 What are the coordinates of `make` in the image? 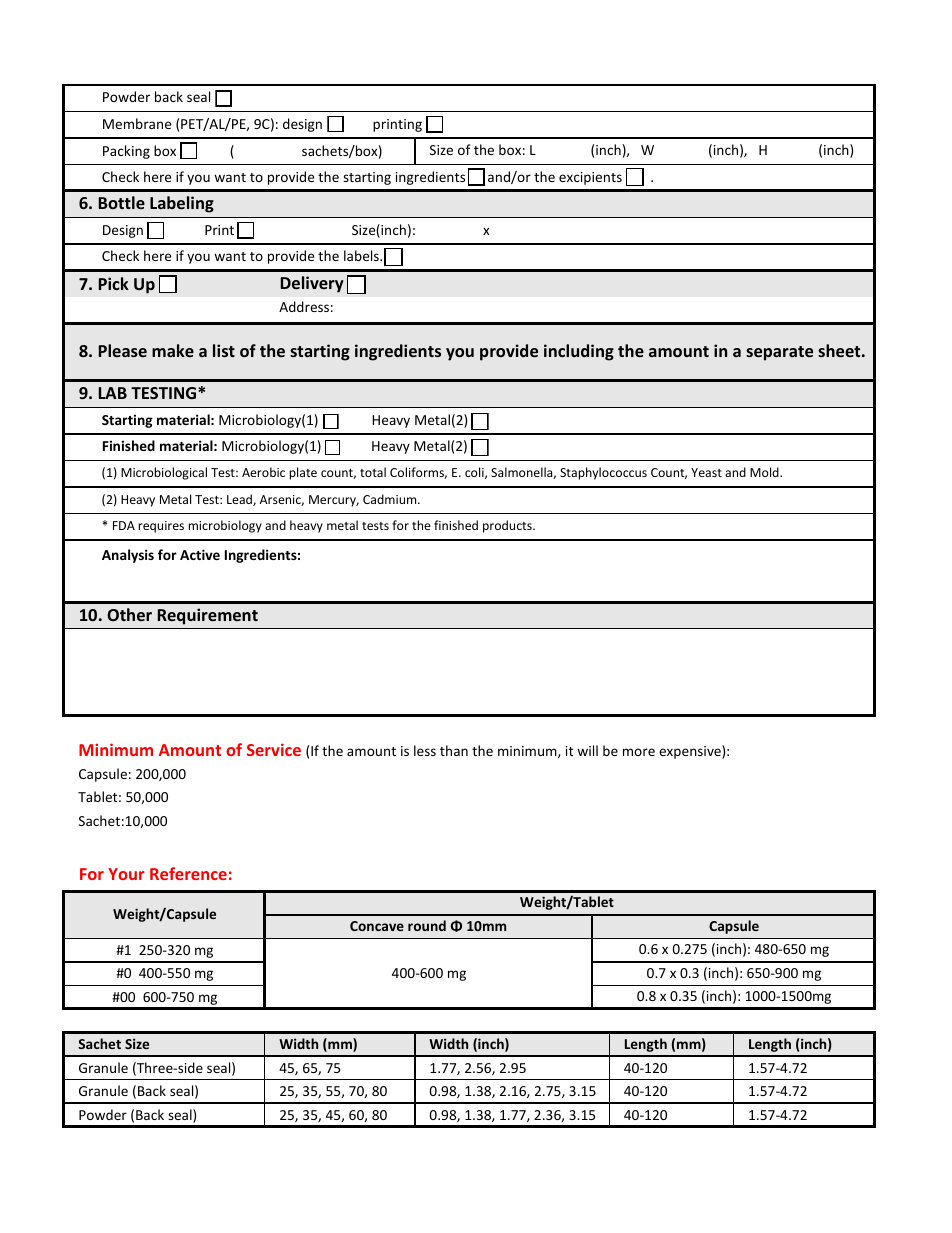 It's located at (173, 350).
